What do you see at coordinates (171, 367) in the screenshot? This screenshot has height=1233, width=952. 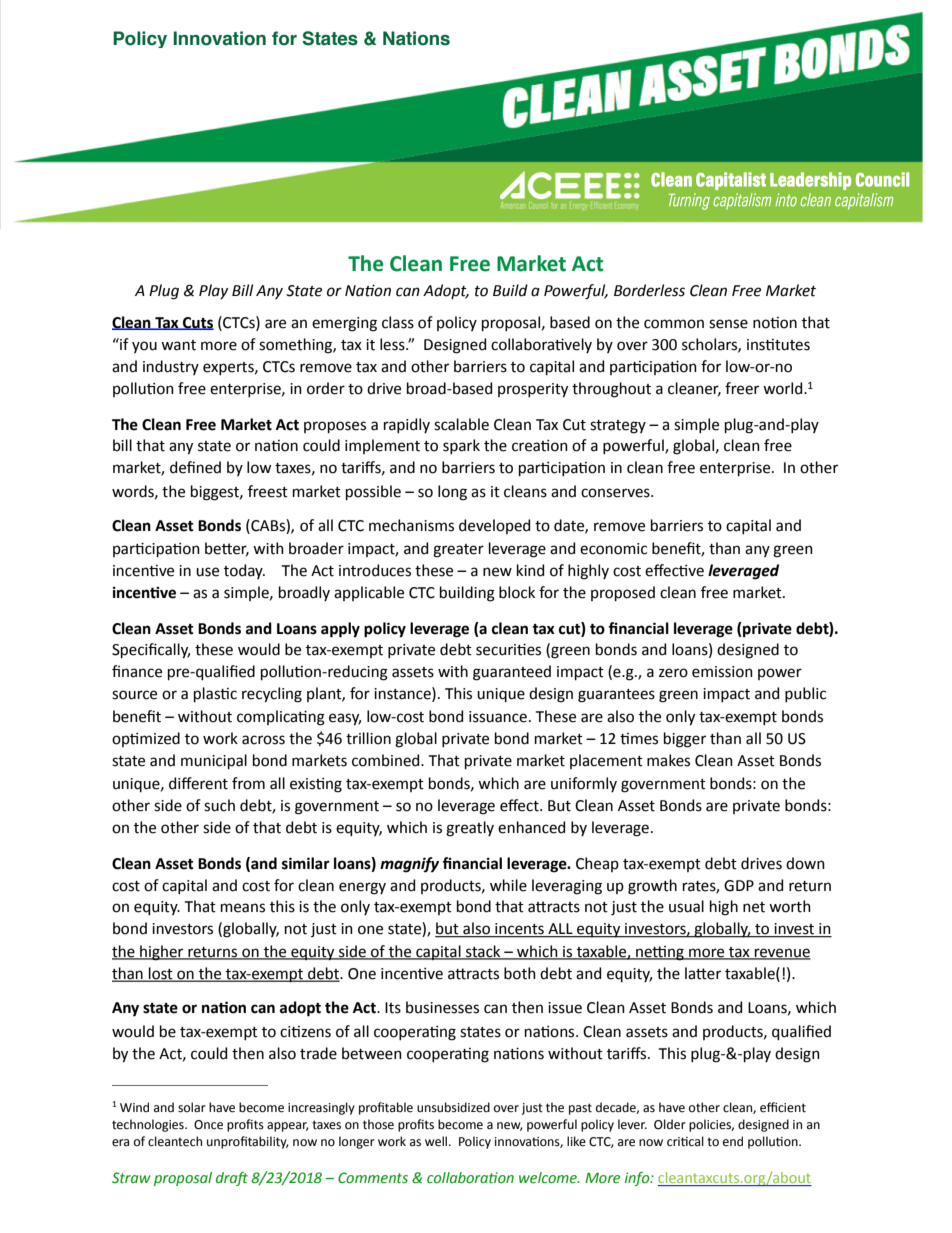 I see `industry` at bounding box center [171, 367].
